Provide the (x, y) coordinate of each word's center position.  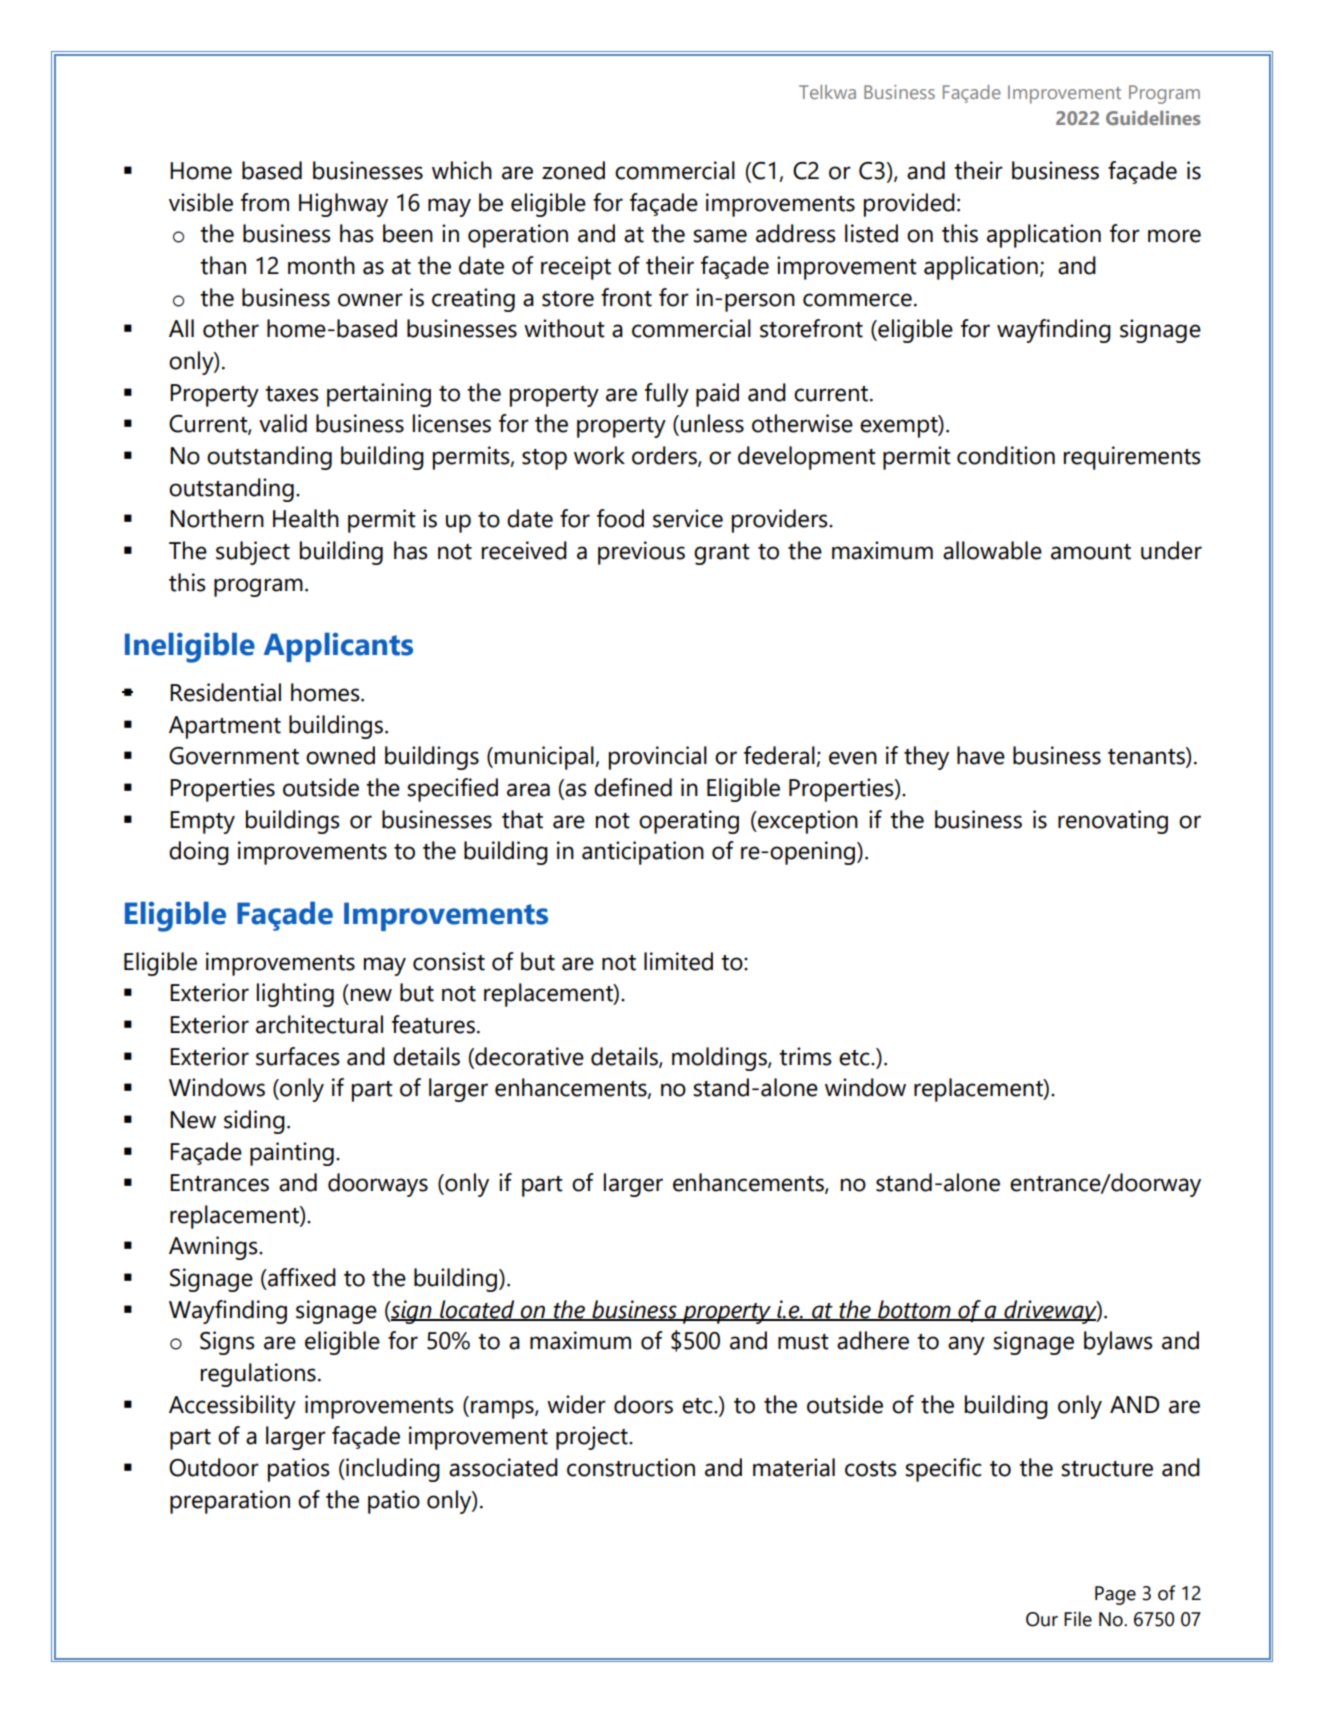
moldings (720, 1059)
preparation (230, 1502)
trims (805, 1056)
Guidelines (1153, 118)
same (720, 236)
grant (722, 554)
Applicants (338, 647)
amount (1091, 552)
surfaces (298, 1056)
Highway (343, 205)
